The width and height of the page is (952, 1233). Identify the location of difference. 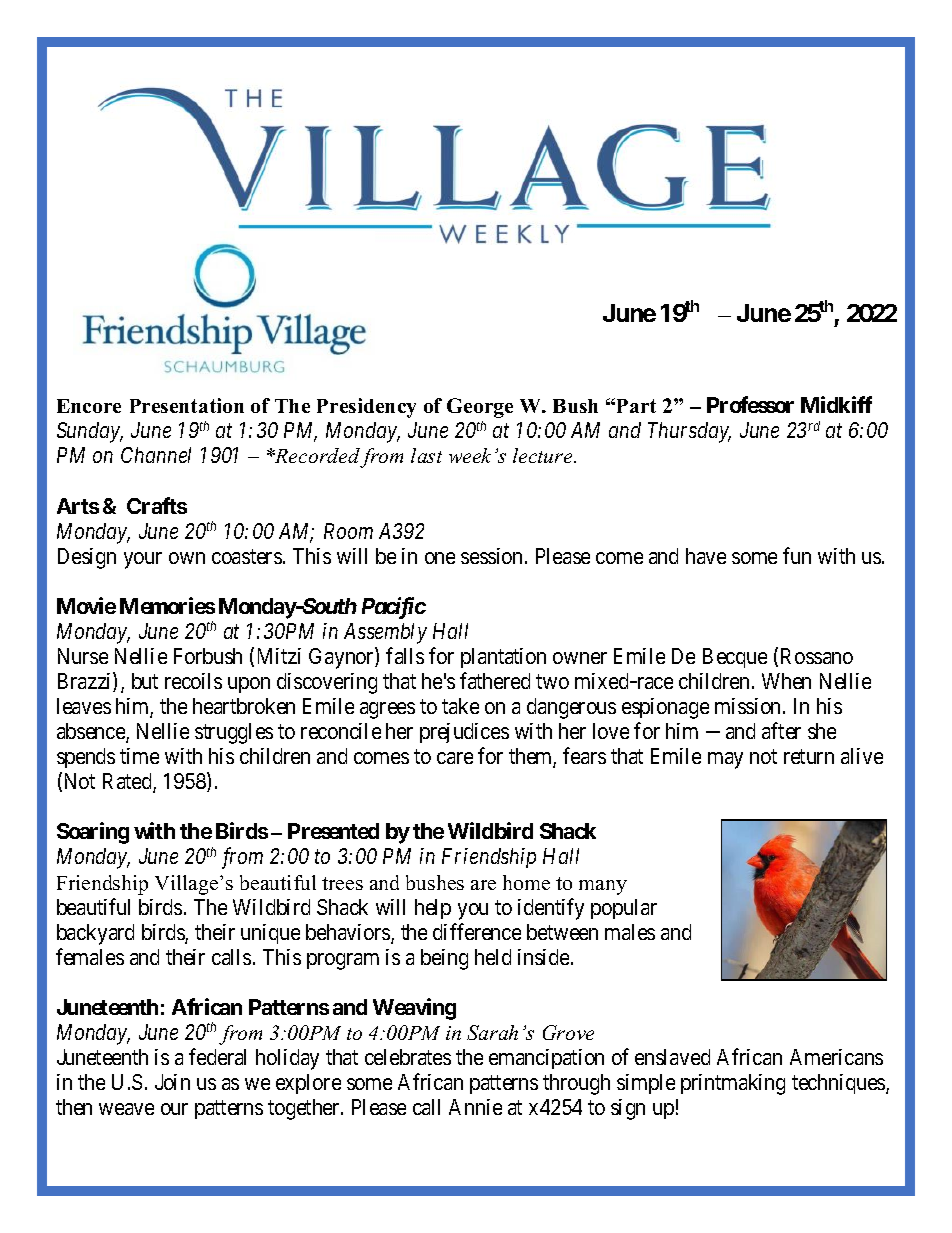
(477, 931).
